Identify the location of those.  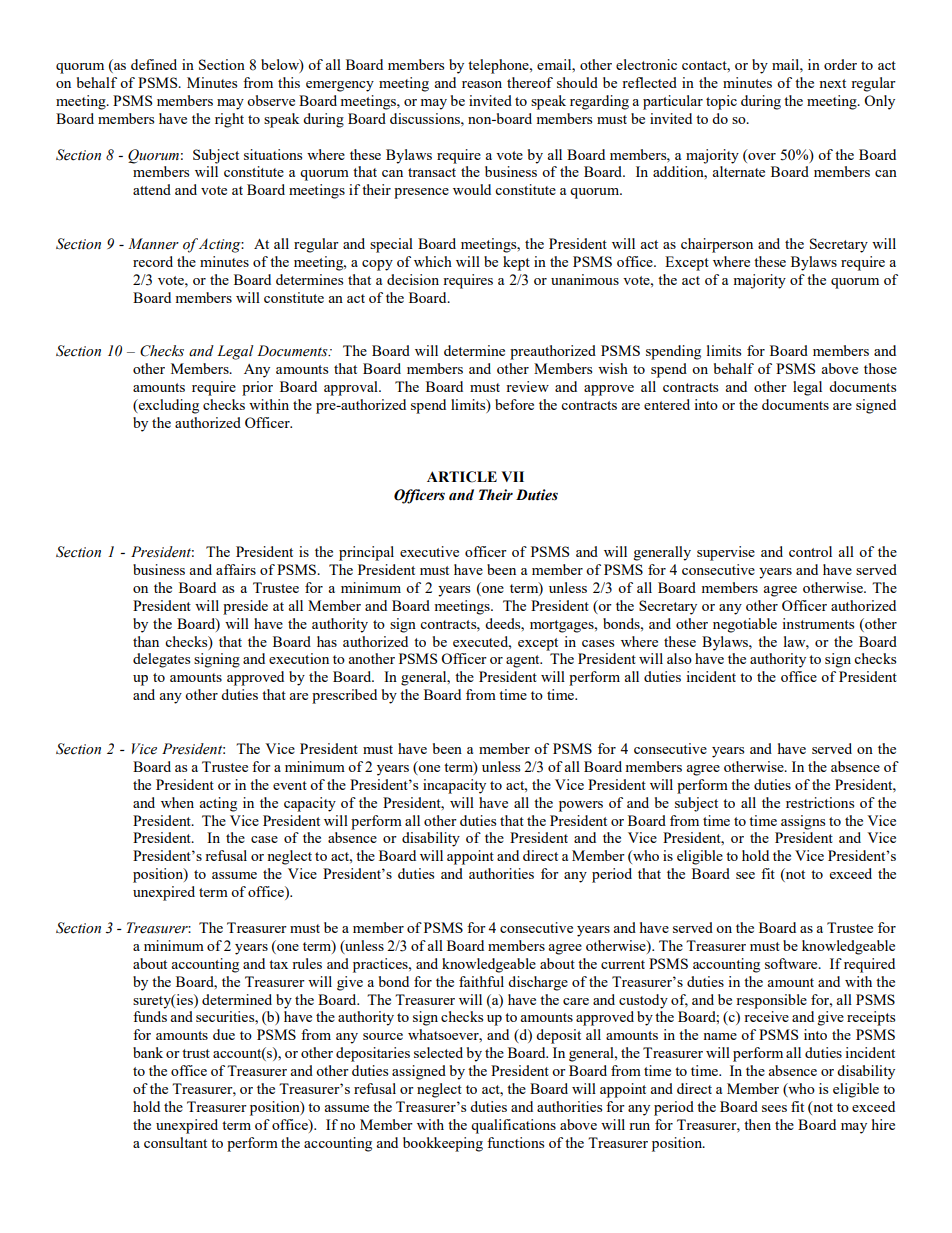
(880, 368).
